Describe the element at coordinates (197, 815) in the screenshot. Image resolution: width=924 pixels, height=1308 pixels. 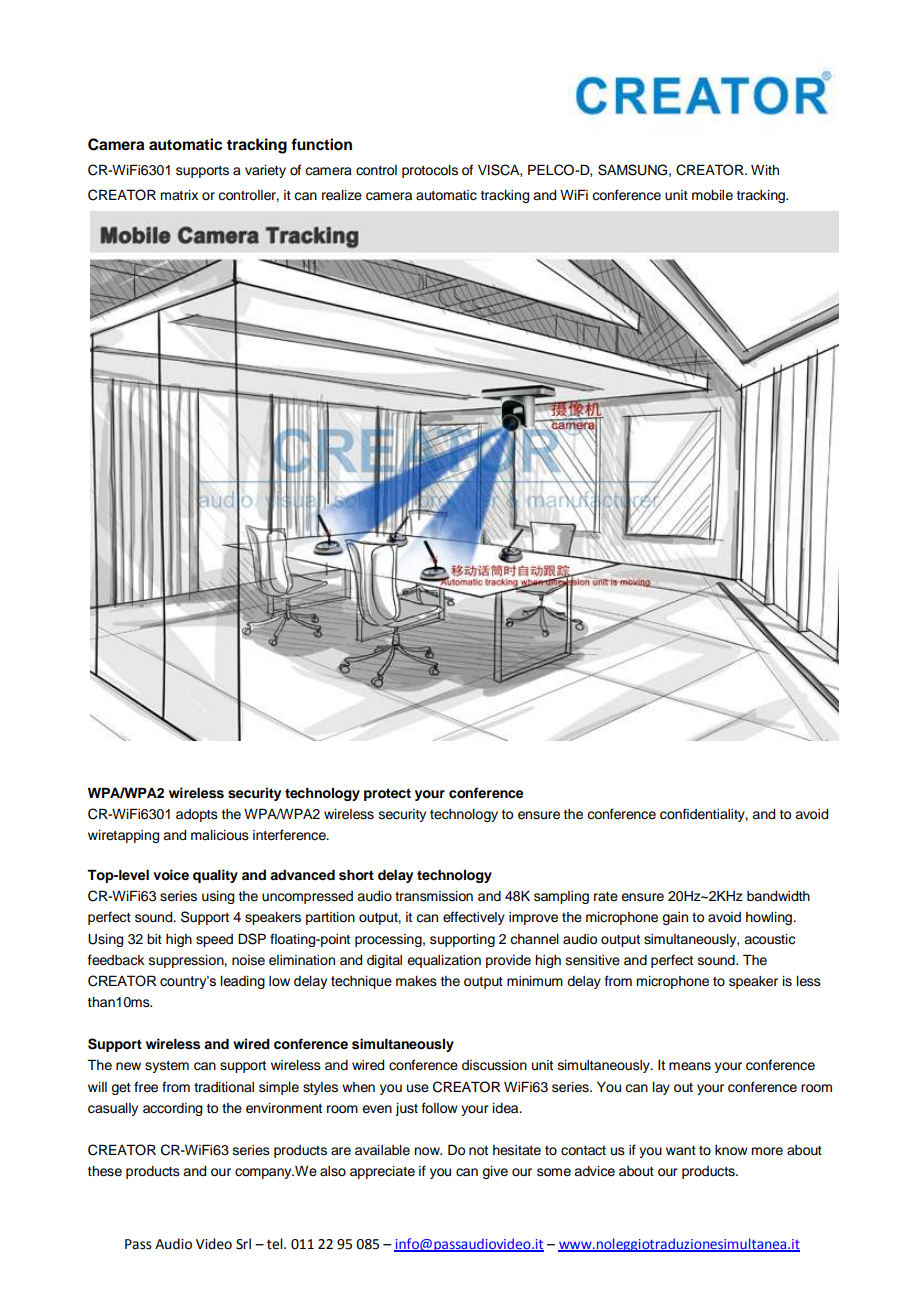
I see `adopts` at that location.
